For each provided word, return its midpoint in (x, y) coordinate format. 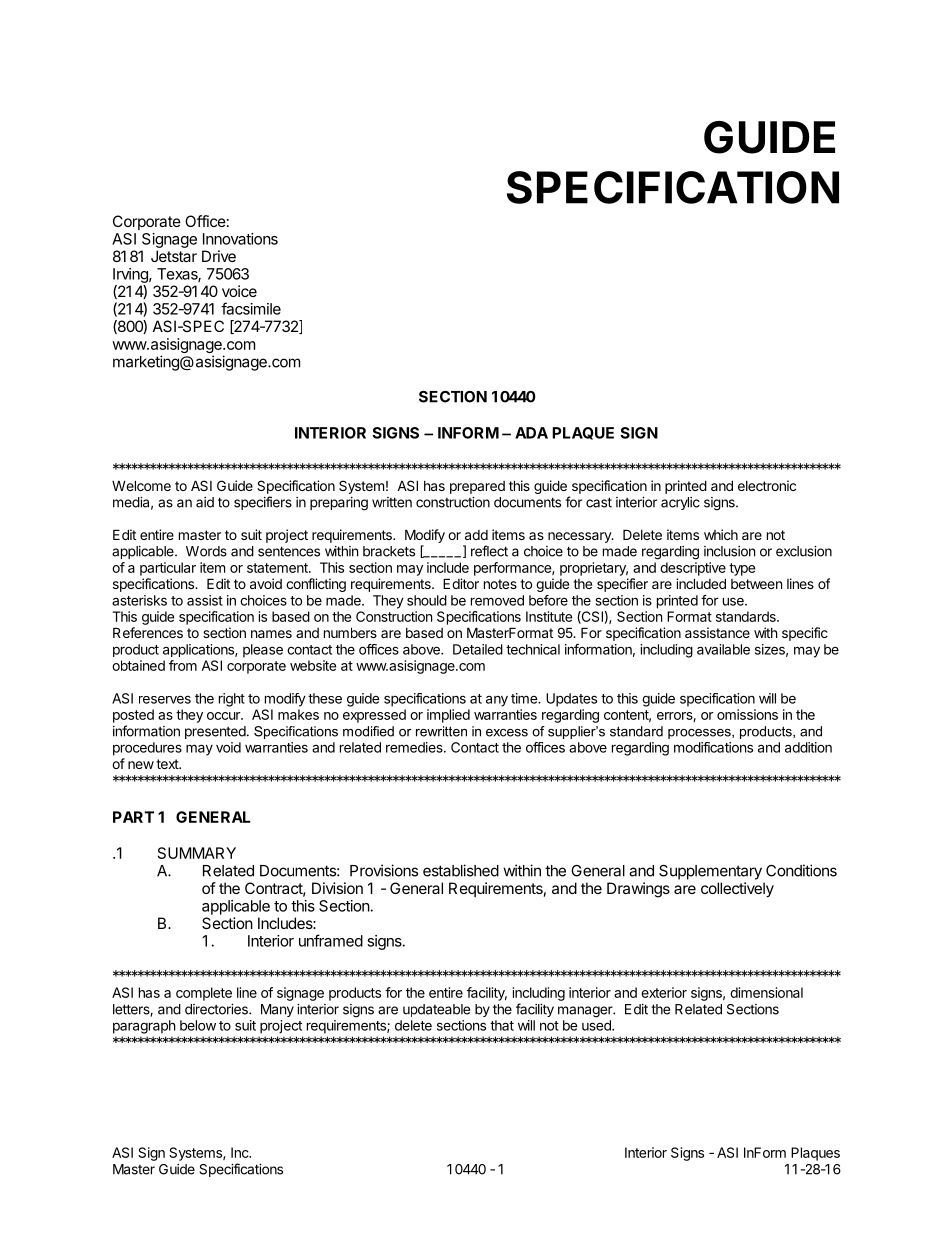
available (723, 649)
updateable (436, 1010)
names (271, 634)
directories (217, 1009)
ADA (531, 433)
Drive (219, 256)
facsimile (251, 308)
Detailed (478, 649)
